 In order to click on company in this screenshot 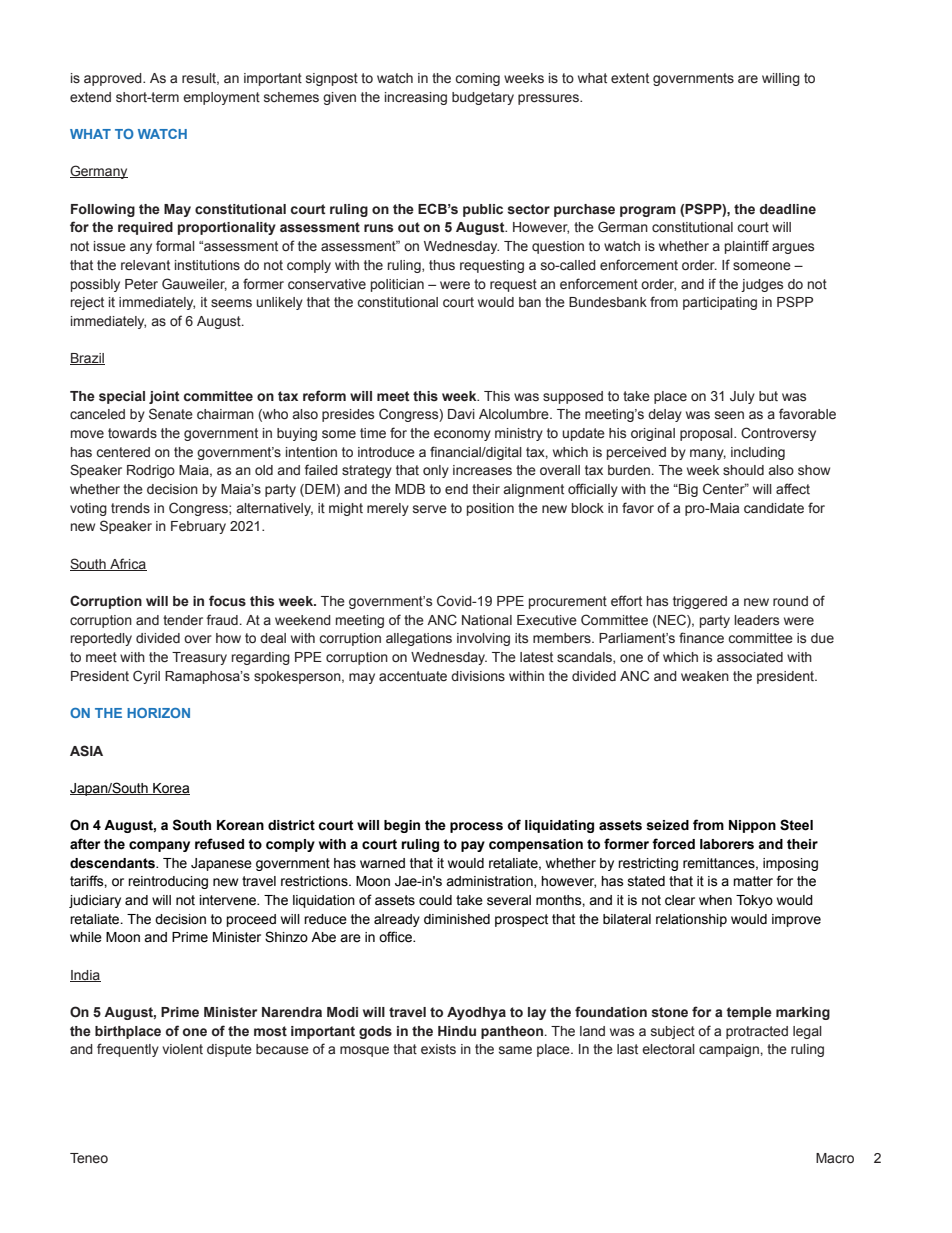, I will do `click(159, 846)`.
